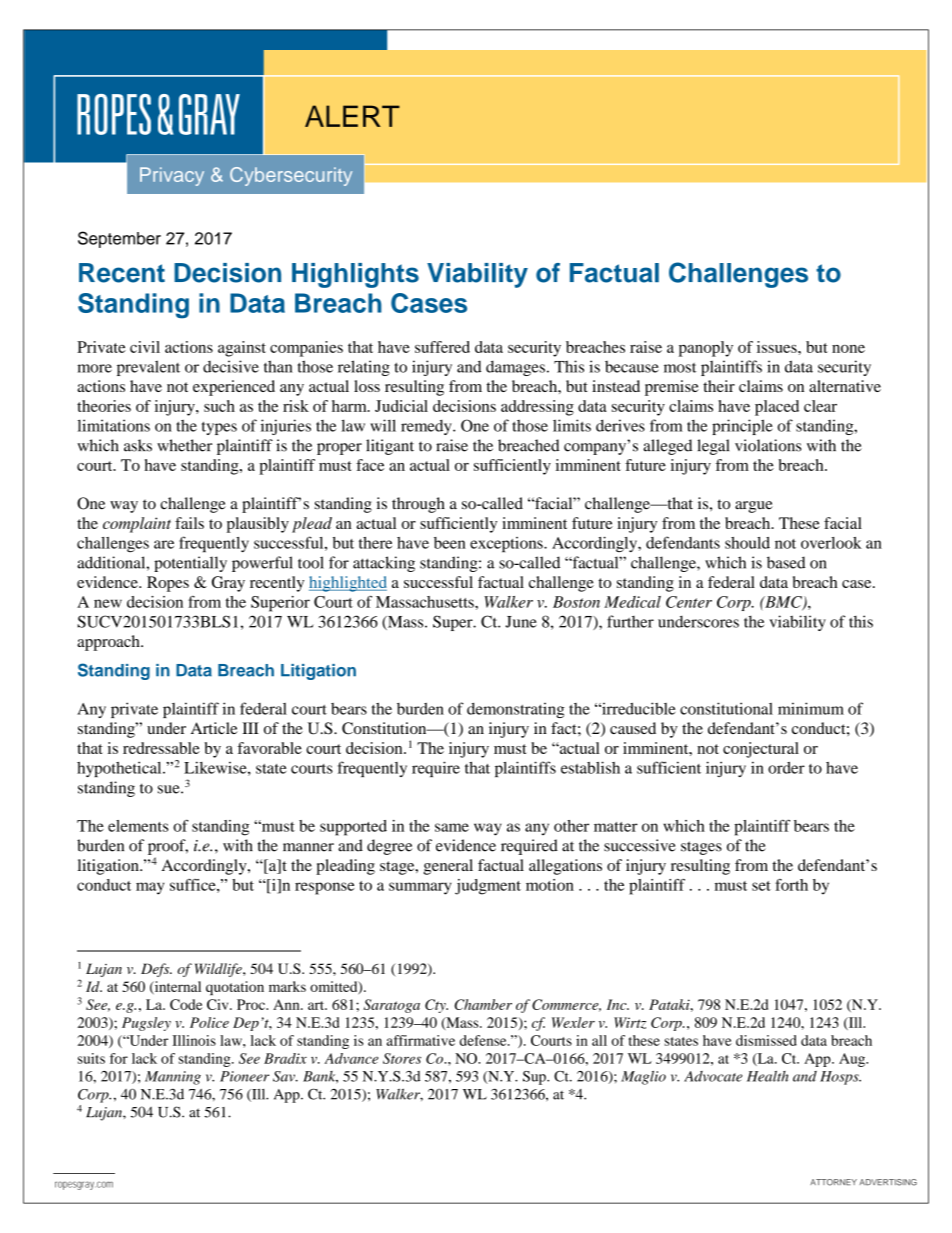 This image has width=952, height=1233. Describe the element at coordinates (352, 116) in the image. I see `ALERT` at that location.
